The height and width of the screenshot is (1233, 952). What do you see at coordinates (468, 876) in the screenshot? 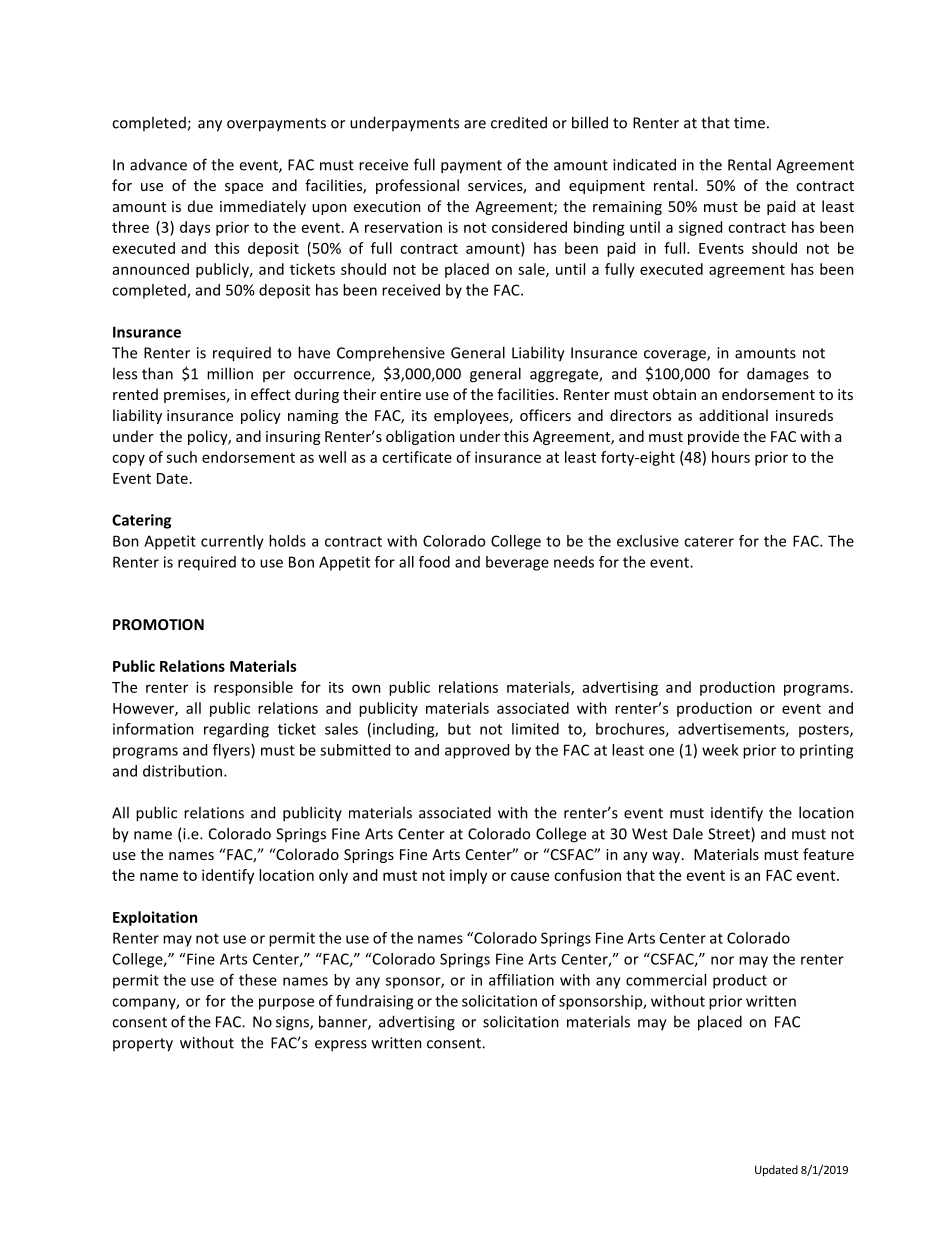
I see `imply` at bounding box center [468, 876].
